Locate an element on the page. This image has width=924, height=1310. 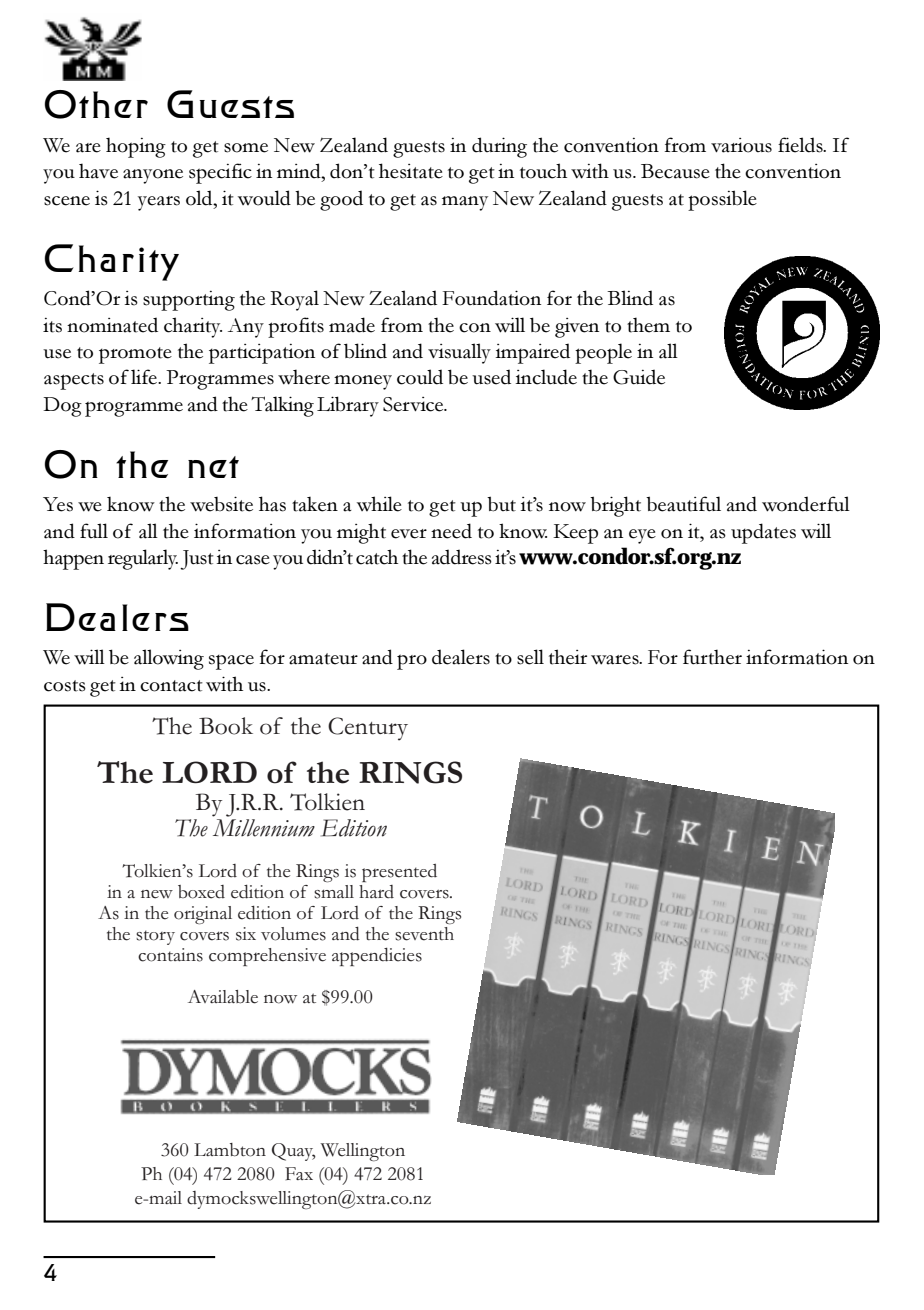
Quay is located at coordinates (294, 1152).
